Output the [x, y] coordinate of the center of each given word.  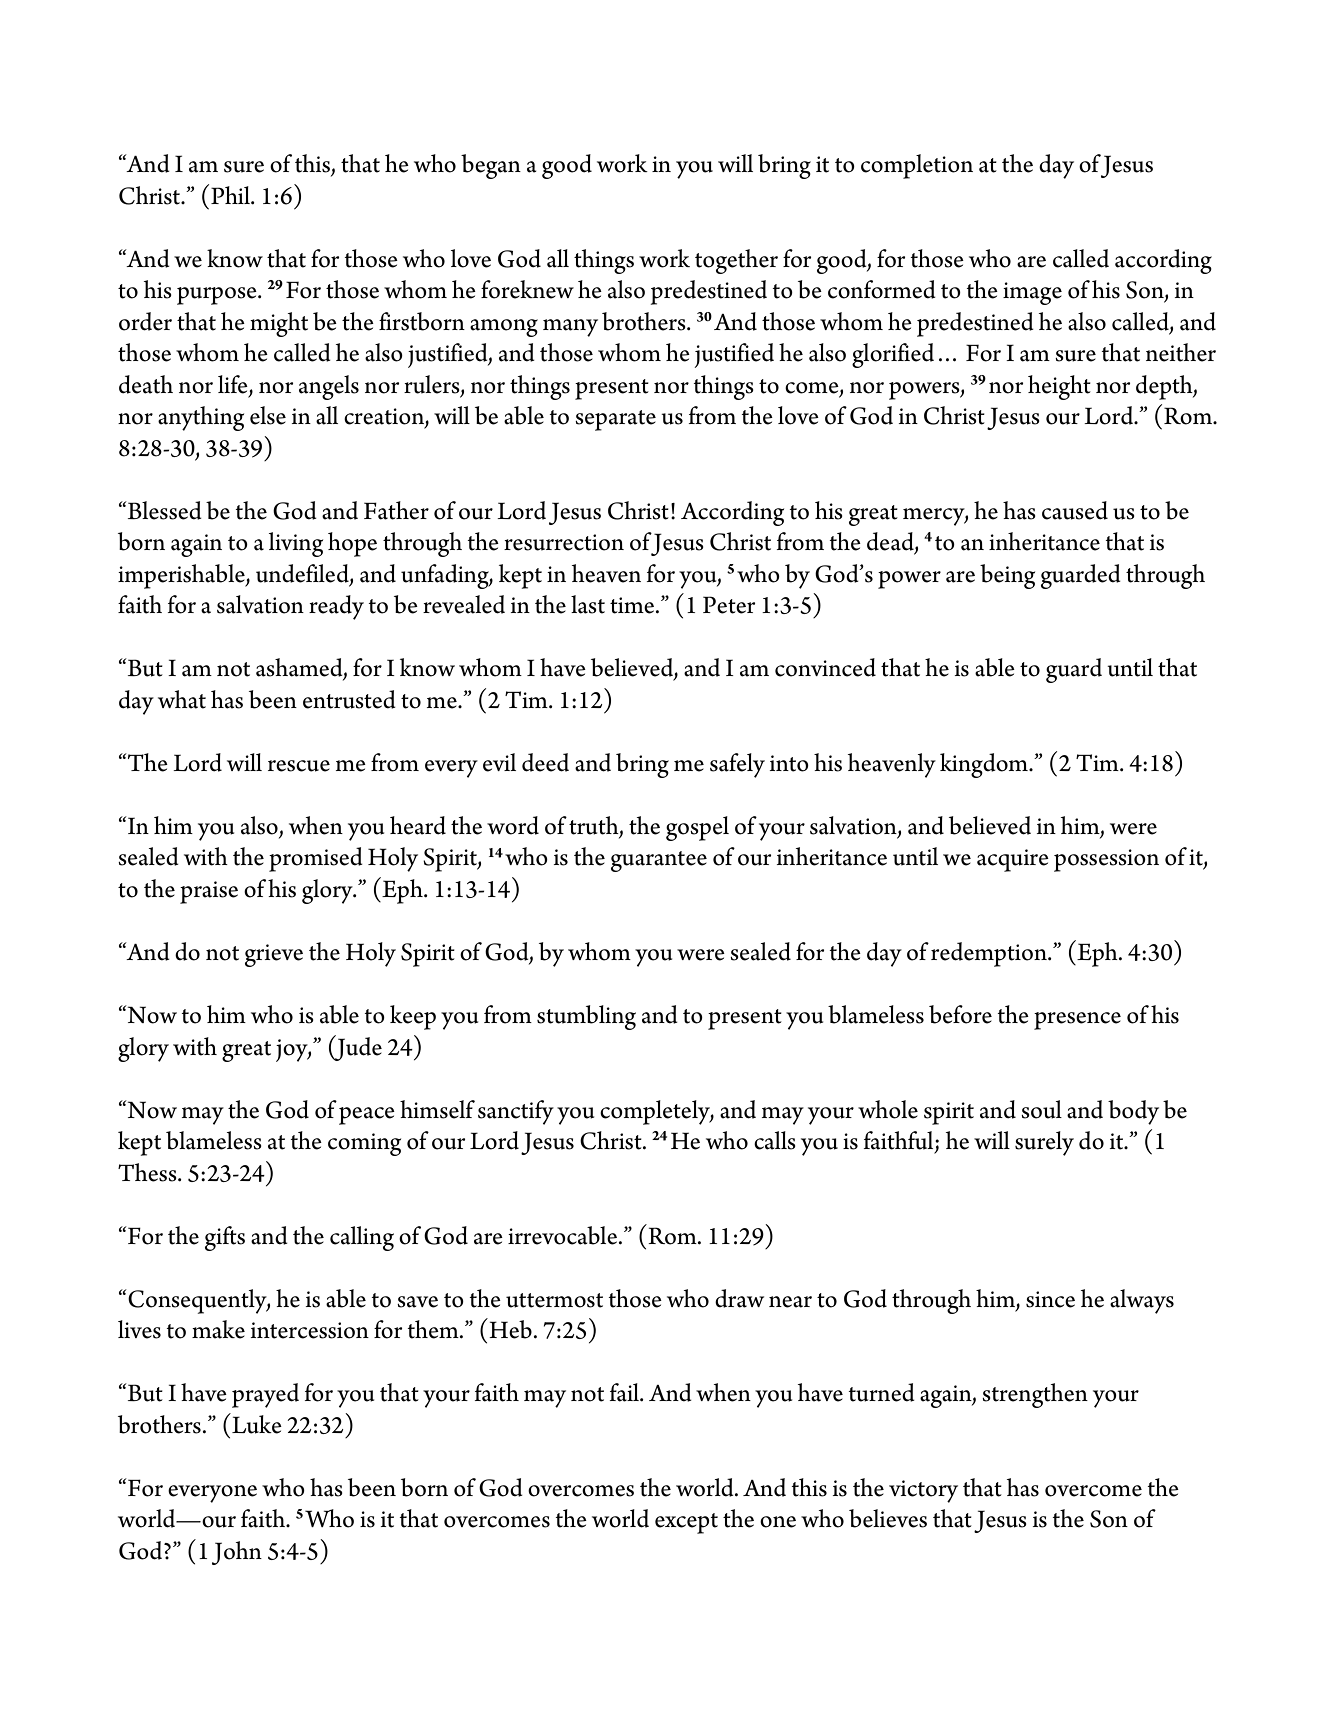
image [1032, 293]
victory [923, 1491]
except [686, 1523]
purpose [218, 296]
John [237, 1553]
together [736, 261]
